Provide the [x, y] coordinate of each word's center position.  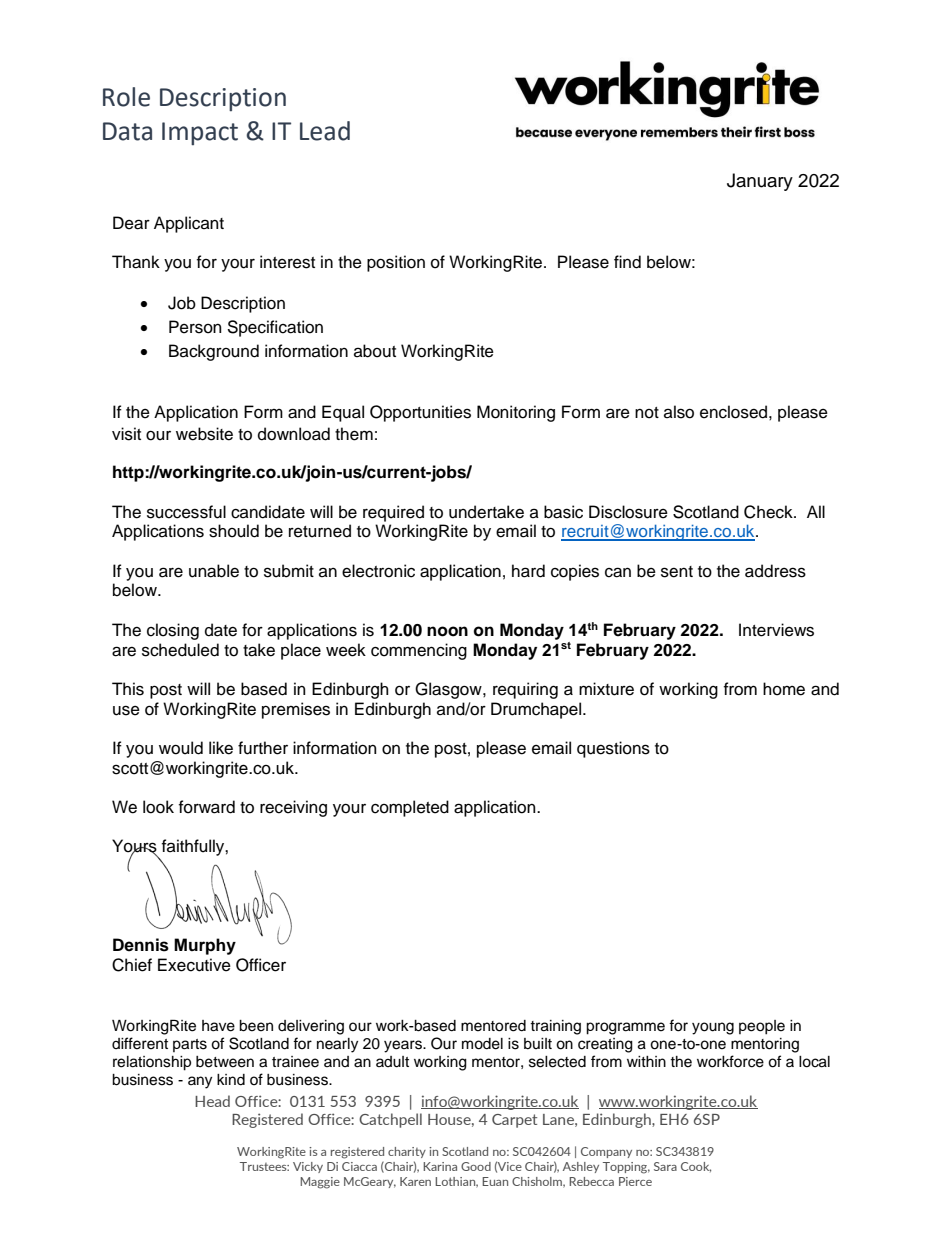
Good [476, 1166]
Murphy [205, 946]
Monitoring [516, 413]
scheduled [180, 650]
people [762, 1027]
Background [214, 352]
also [679, 412]
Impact [200, 133]
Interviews [776, 630]
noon [447, 631]
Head [212, 1101]
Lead [325, 131]
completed [410, 808]
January [760, 182]
